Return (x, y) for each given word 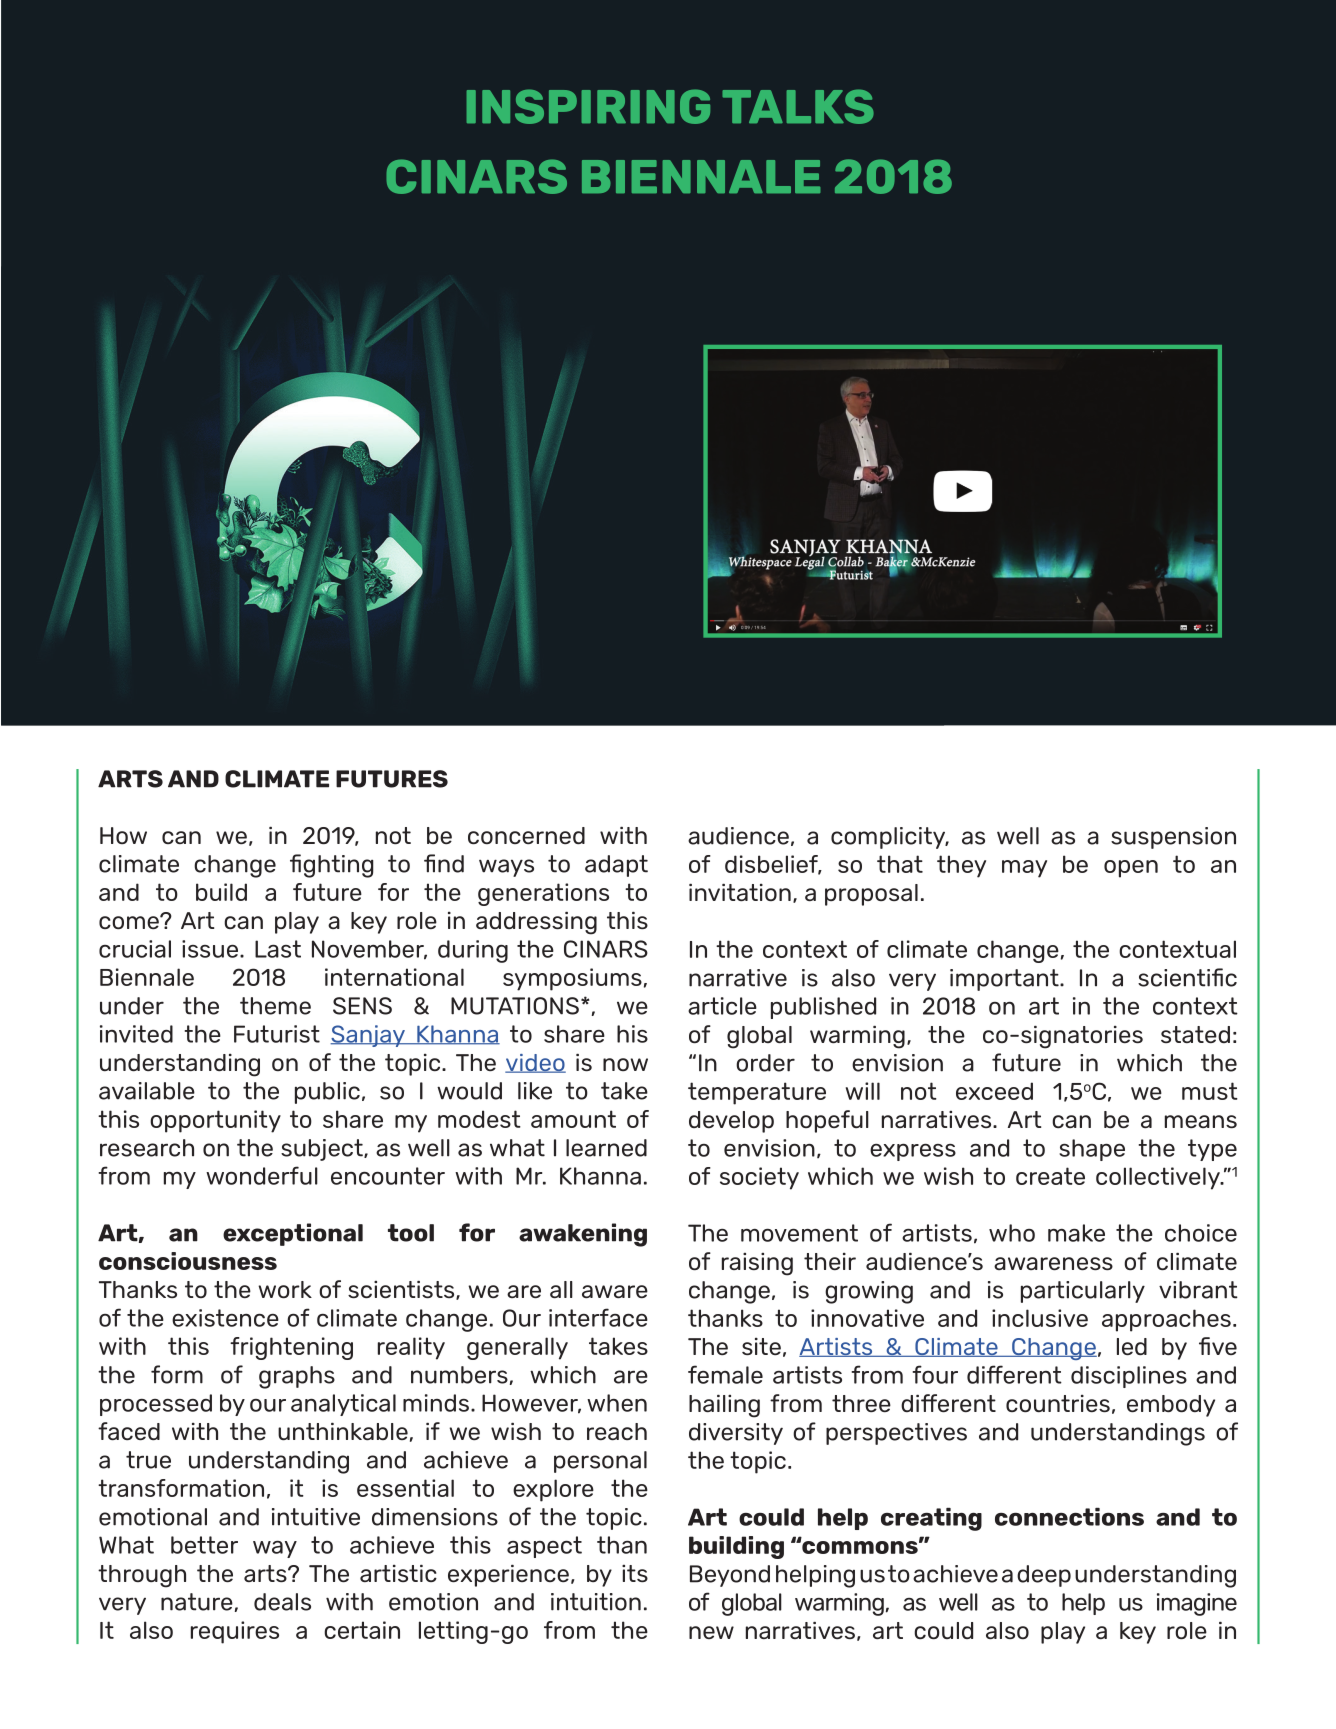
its (635, 1573)
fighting (332, 866)
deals (282, 1602)
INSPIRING (588, 106)
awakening (583, 1235)
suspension (1173, 838)
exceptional (293, 1234)
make (1076, 1233)
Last (278, 949)
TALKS (798, 106)
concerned (526, 835)
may (1024, 869)
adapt (616, 866)
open (1131, 869)
